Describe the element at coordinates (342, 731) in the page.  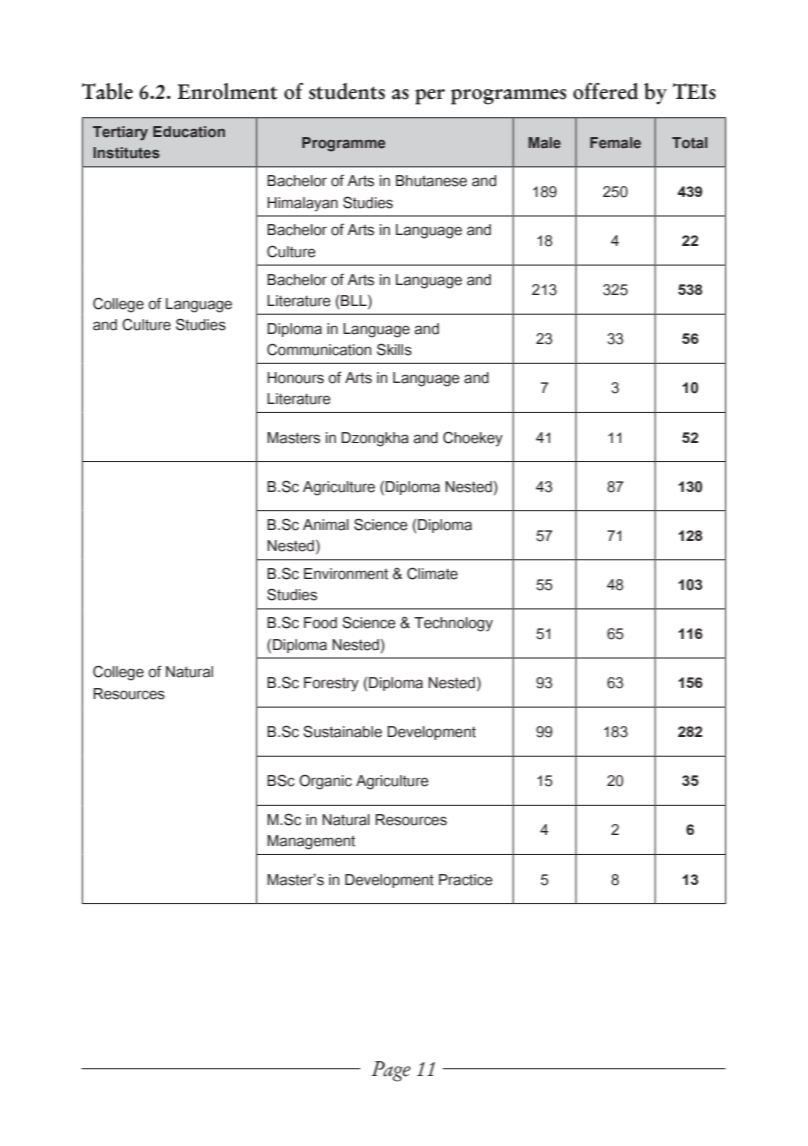
I see `Sustainable` at that location.
